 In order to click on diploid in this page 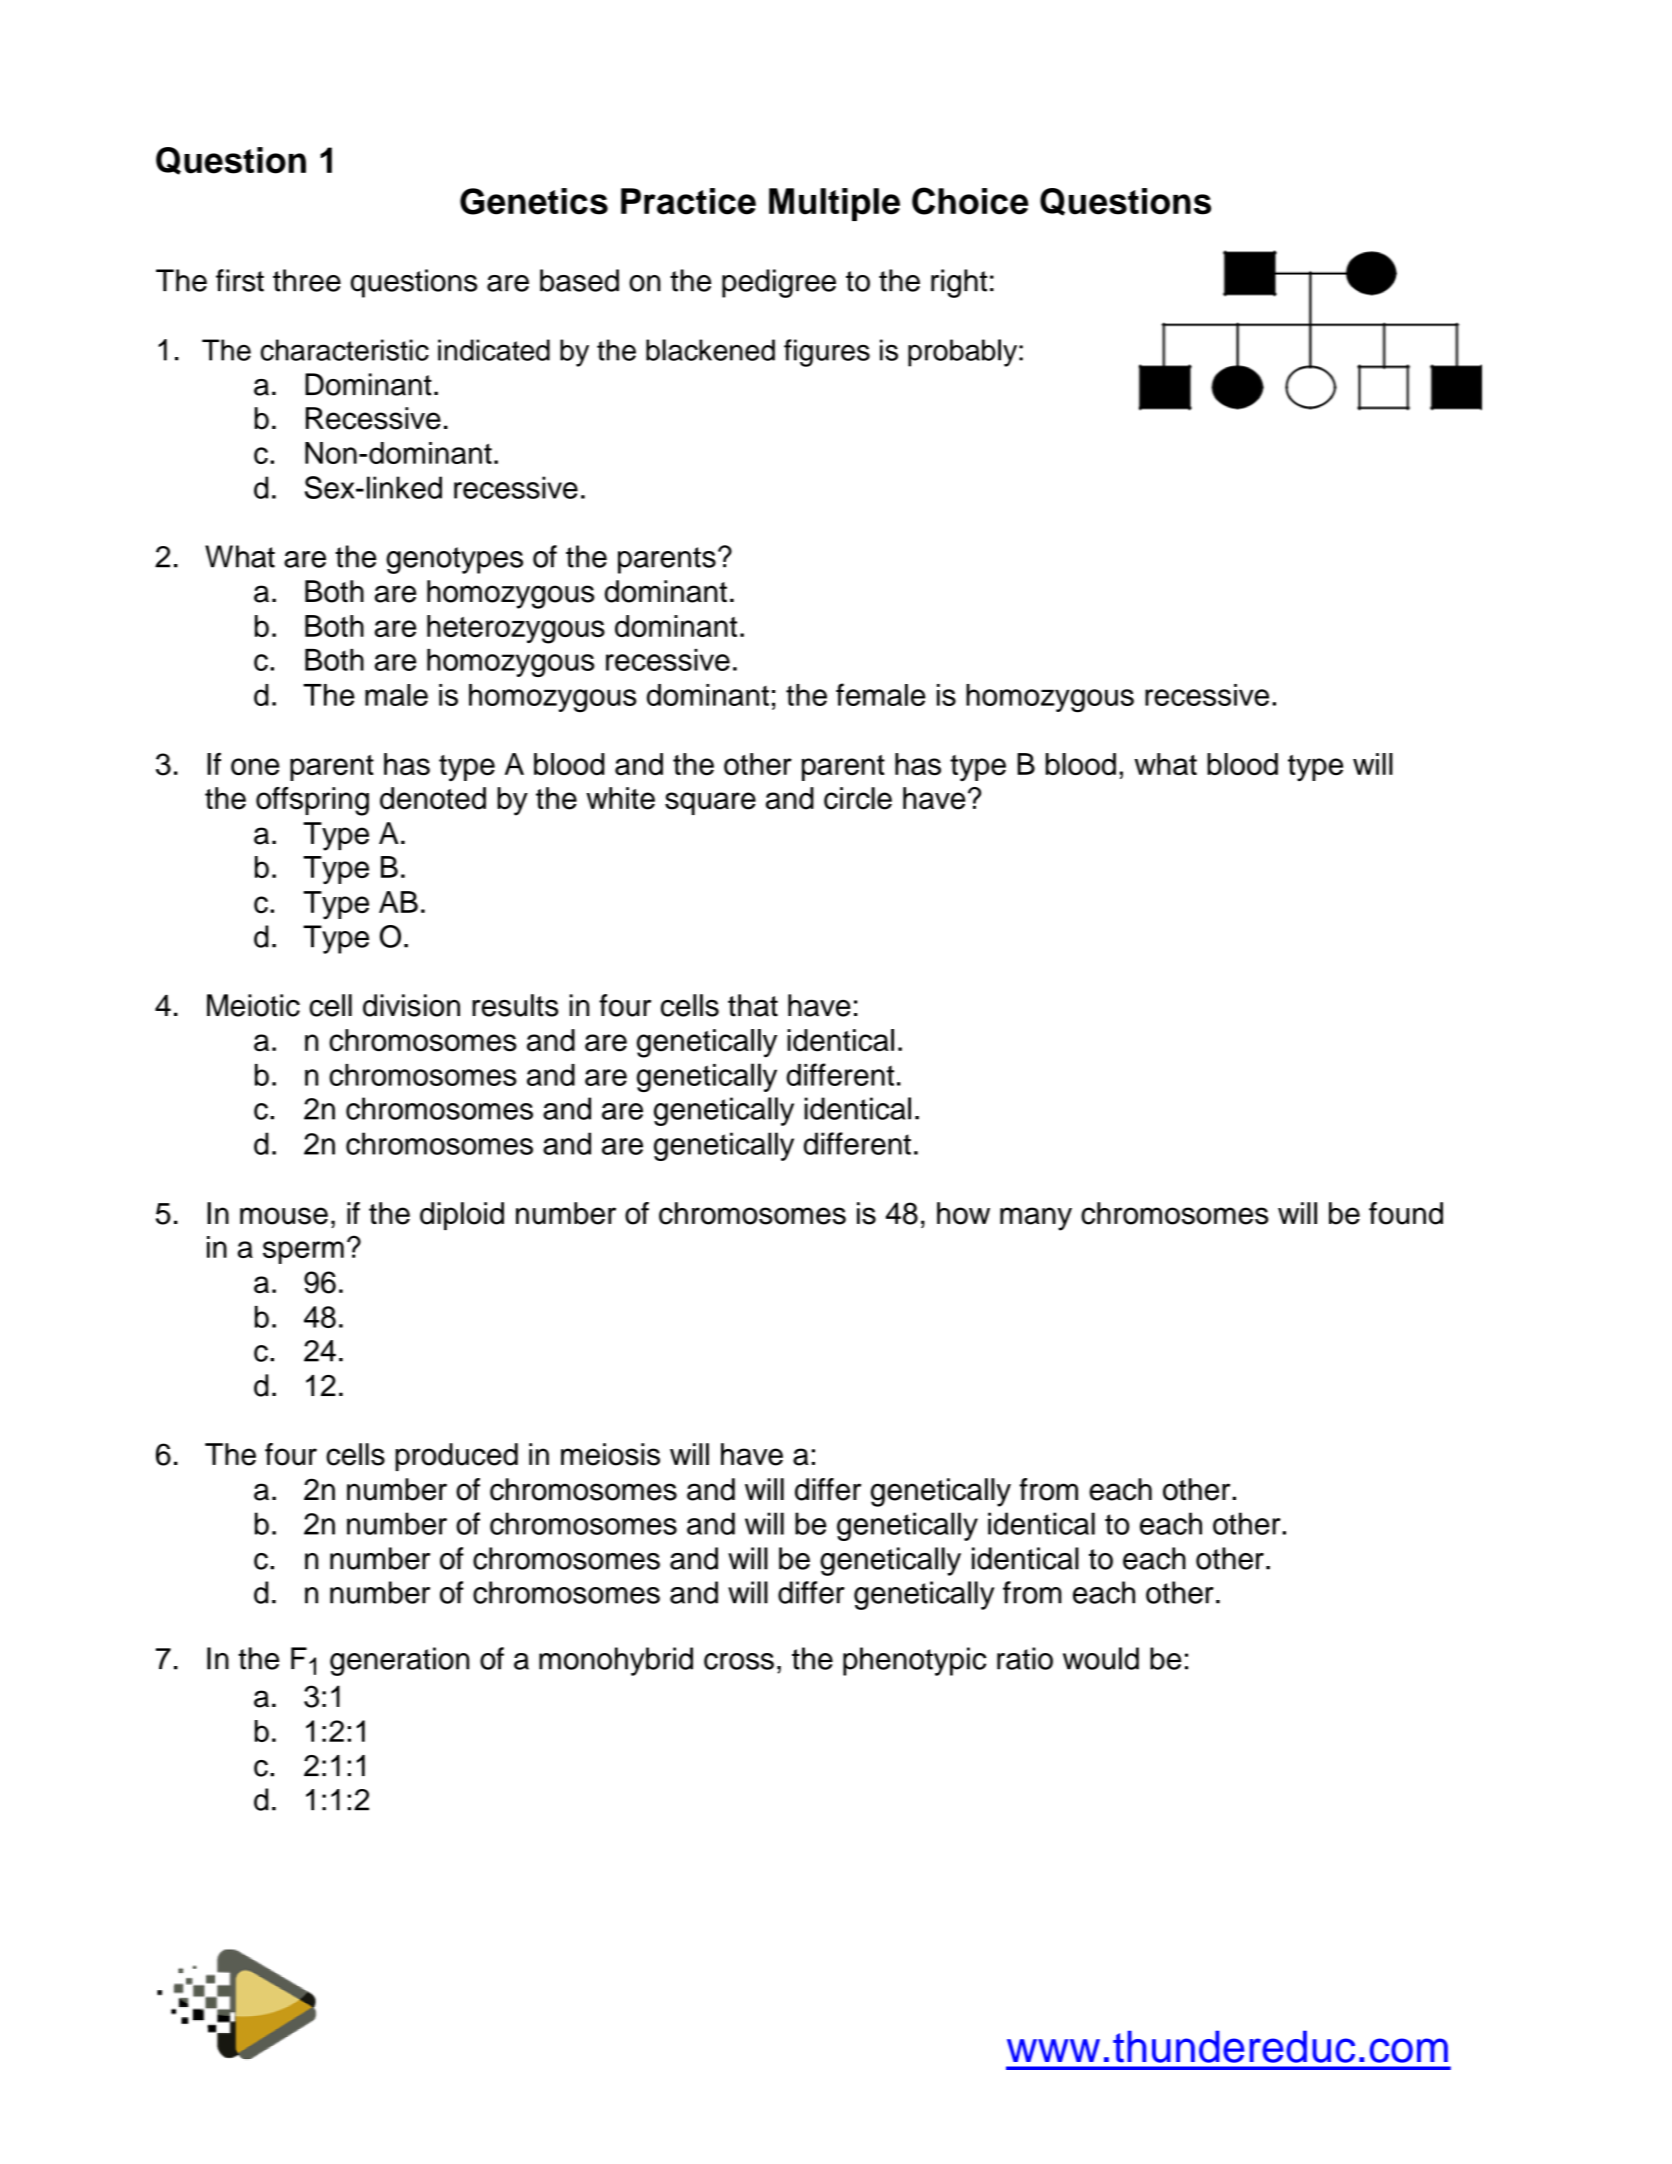, I will do `click(462, 1216)`.
